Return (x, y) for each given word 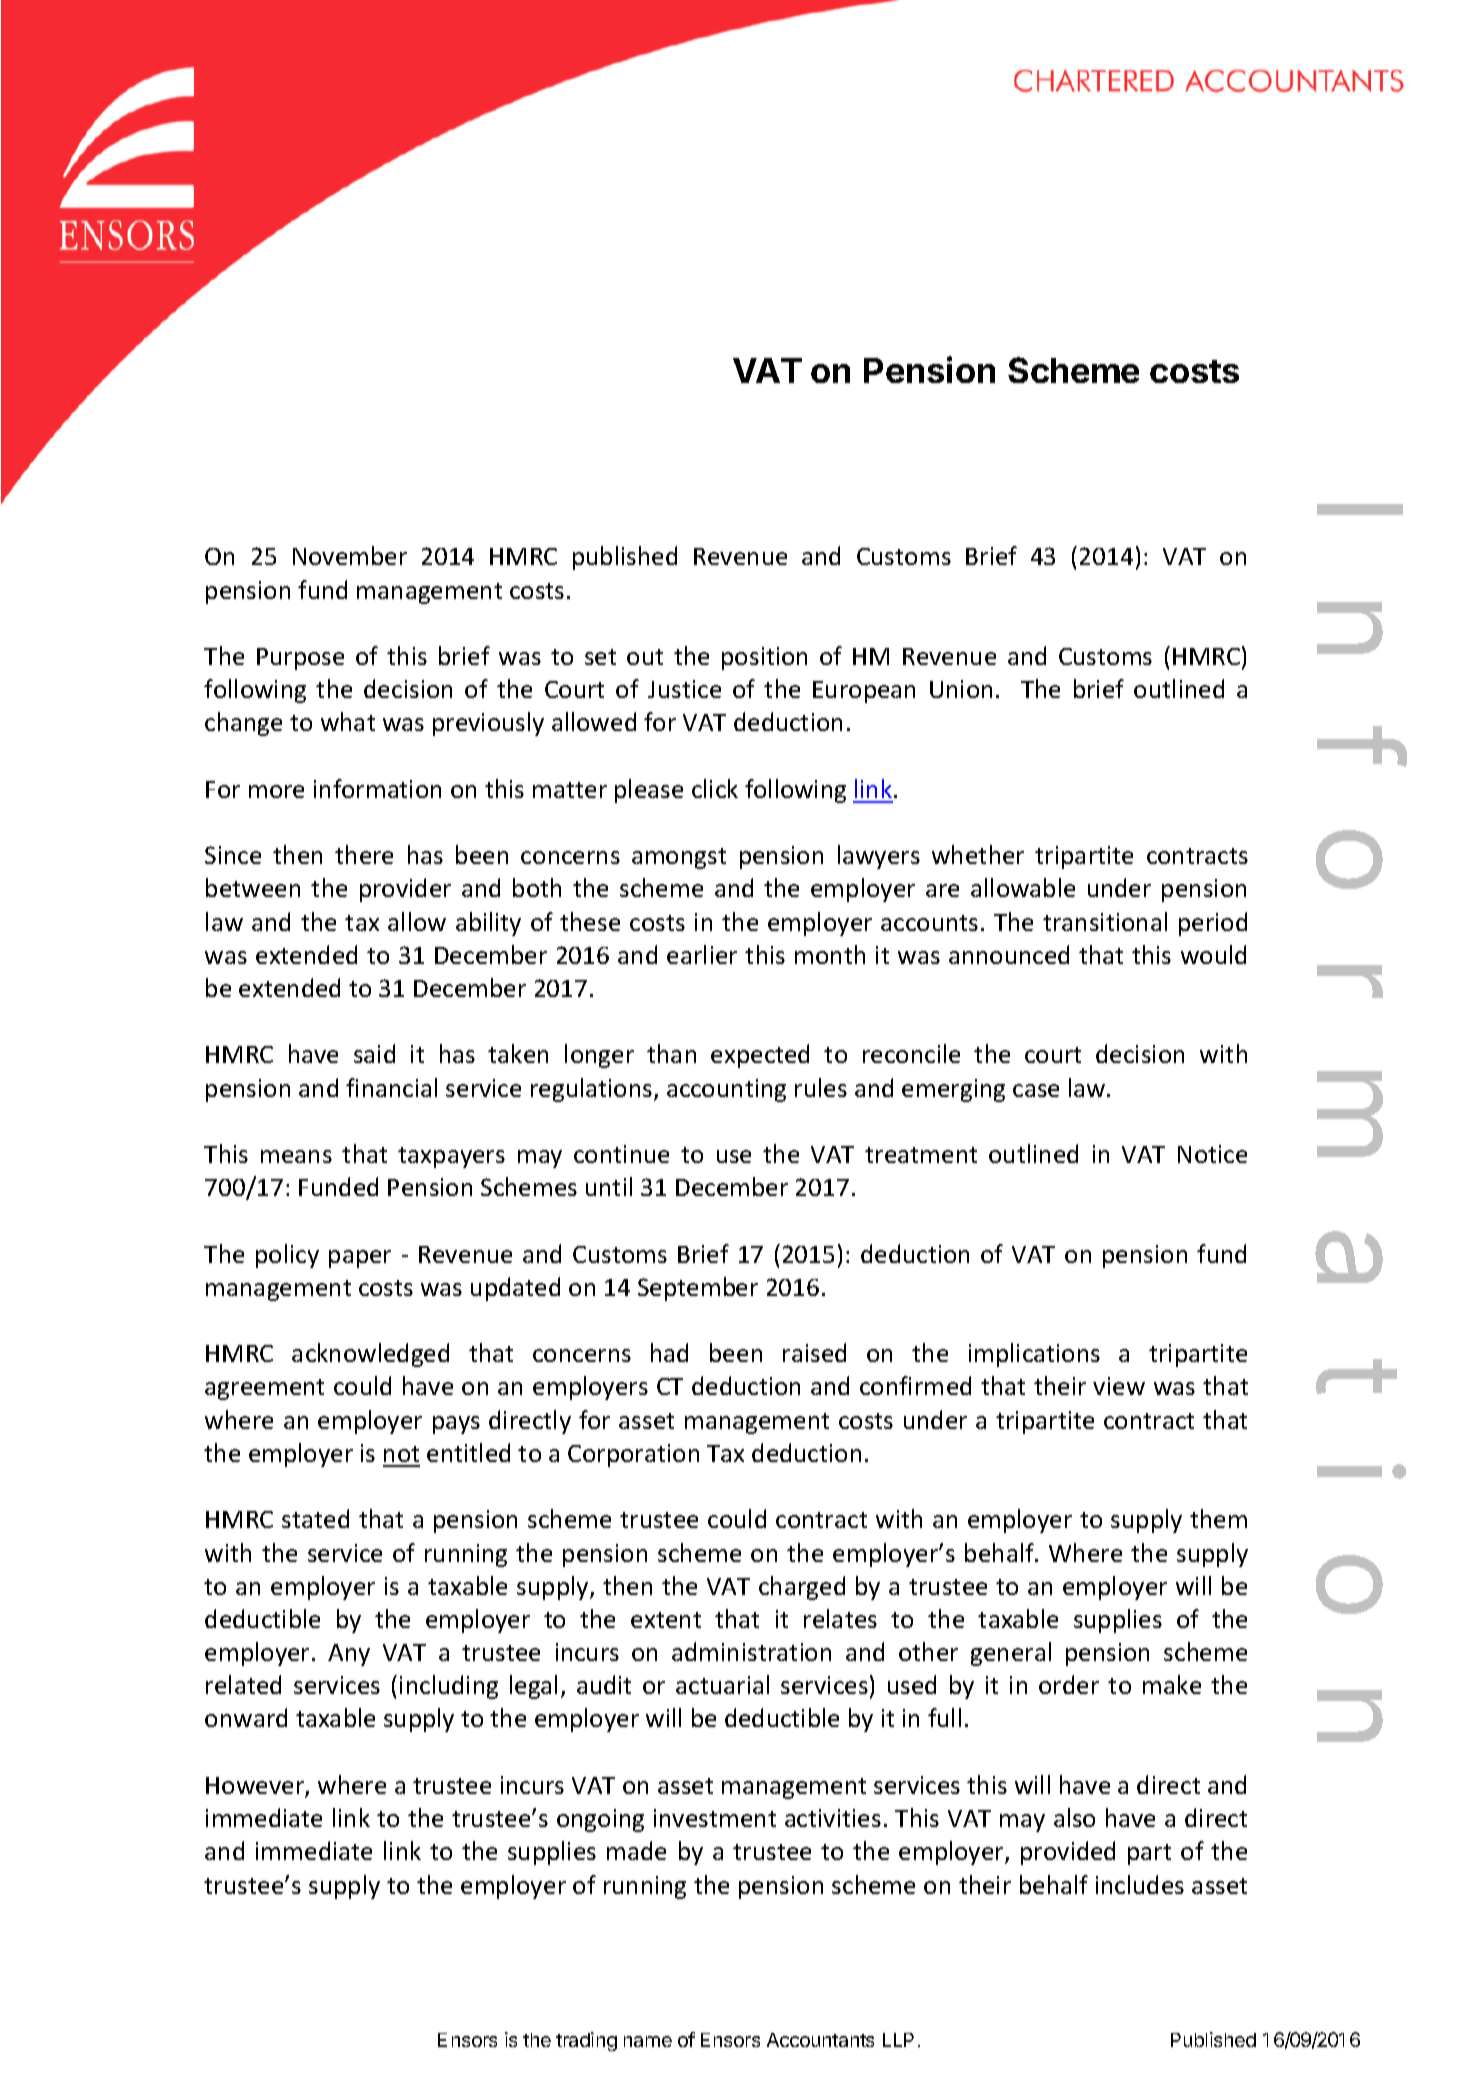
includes (1140, 1884)
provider (405, 890)
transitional (1105, 921)
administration (751, 1651)
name (648, 2041)
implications (1034, 1355)
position (764, 658)
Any (349, 1655)
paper (360, 1259)
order (1069, 1684)
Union (961, 689)
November (350, 555)
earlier (702, 954)
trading (586, 2041)
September (698, 1289)
